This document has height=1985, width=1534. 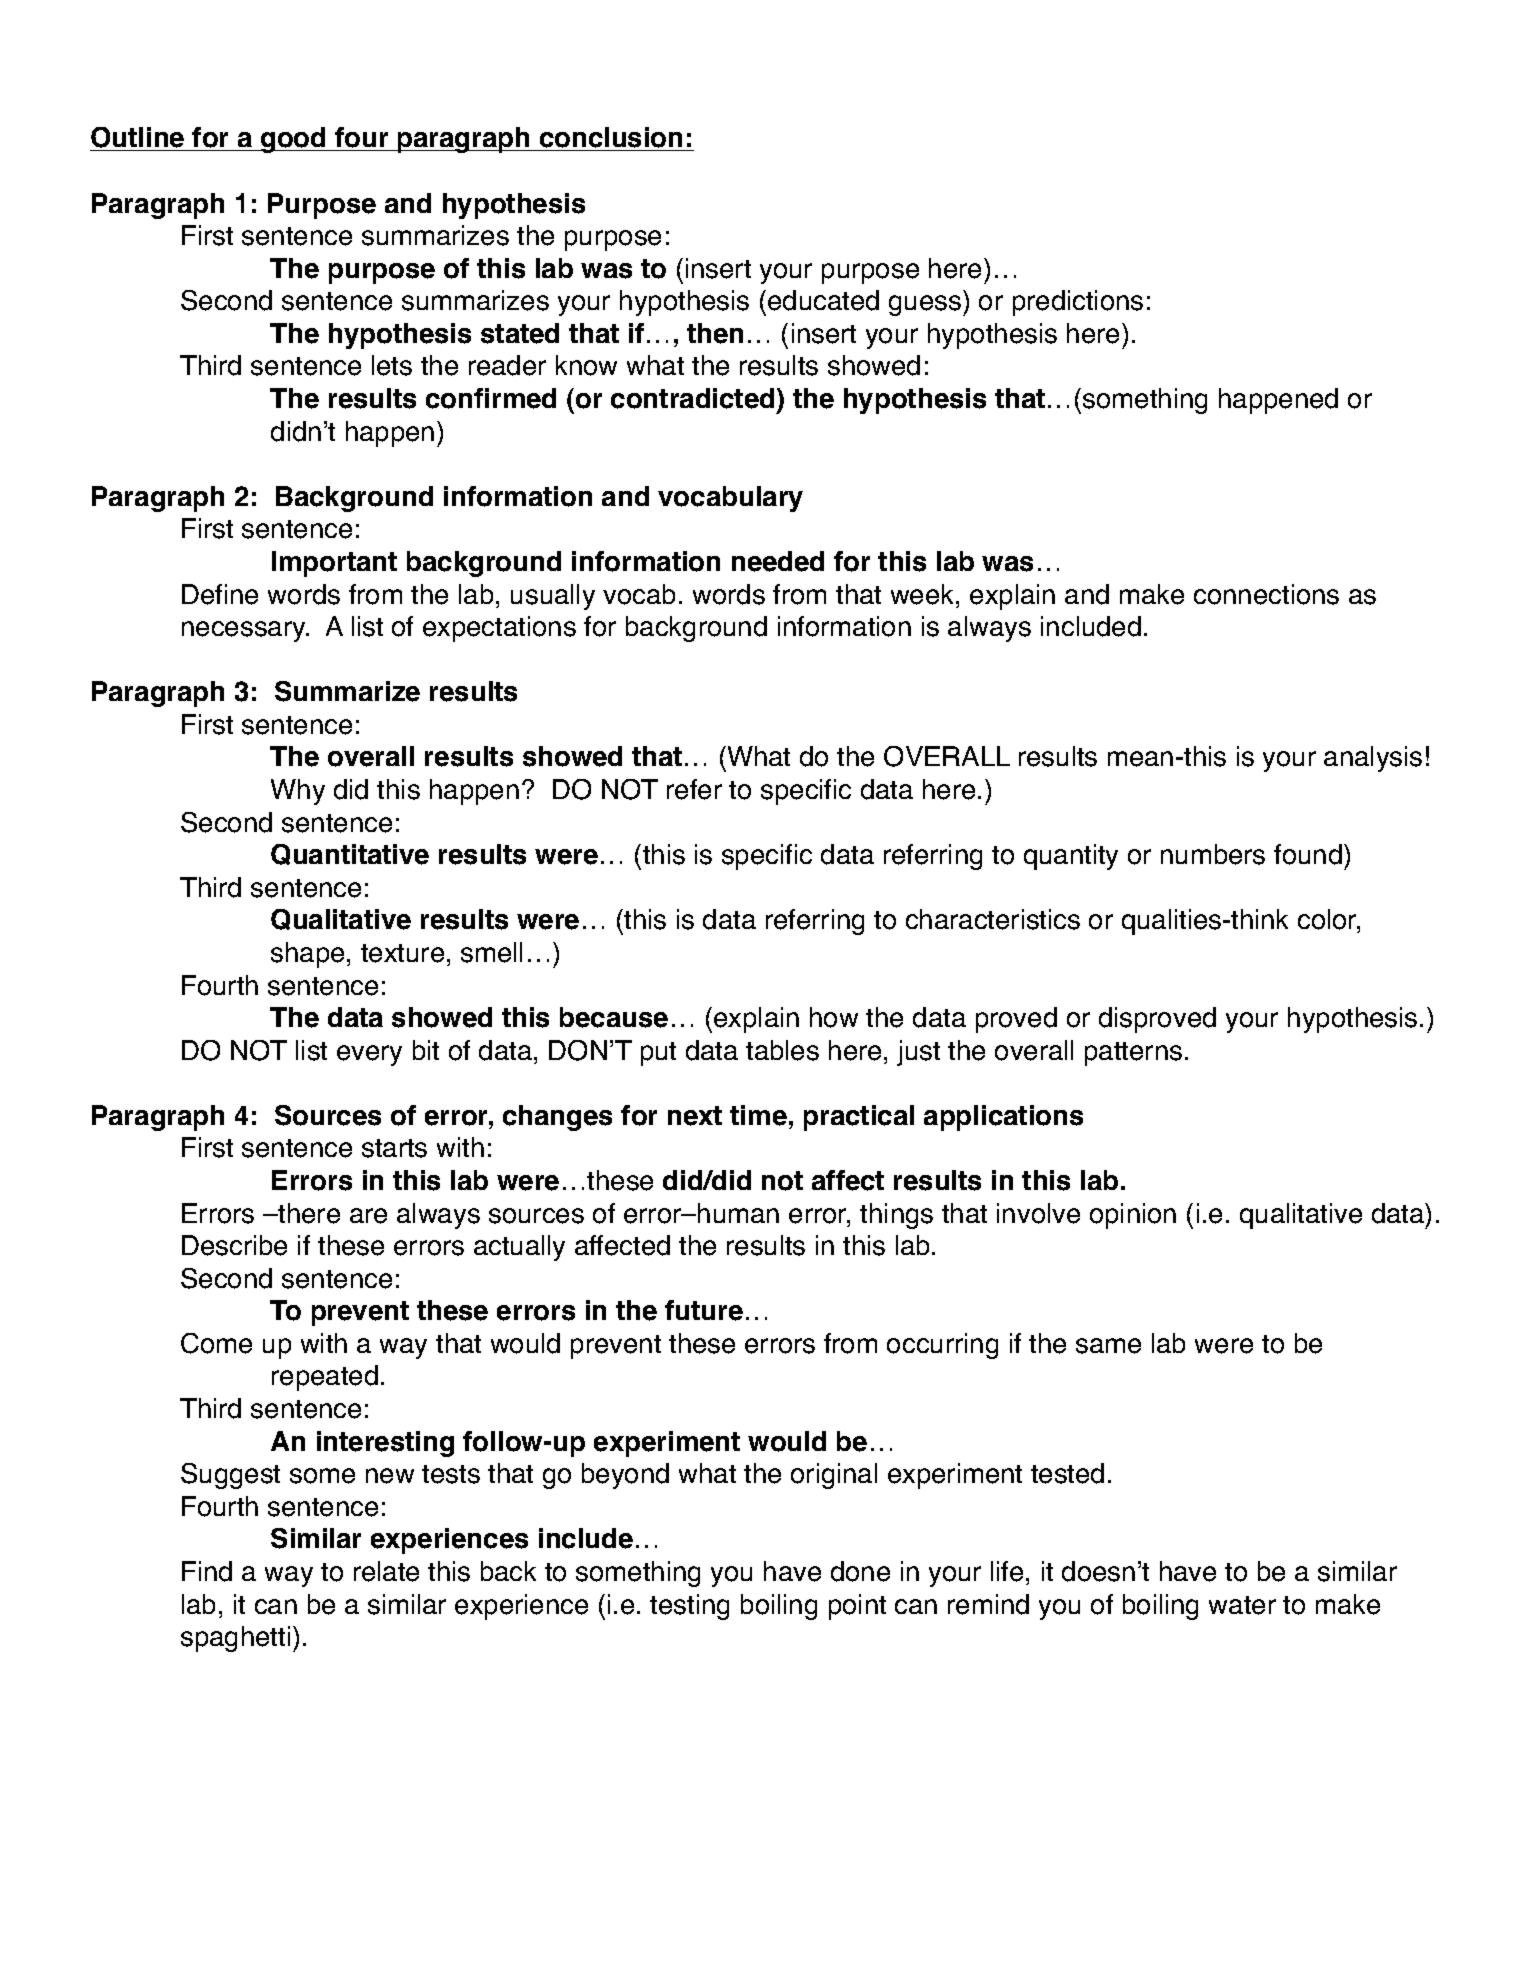 I want to click on Find, so click(x=207, y=1571).
